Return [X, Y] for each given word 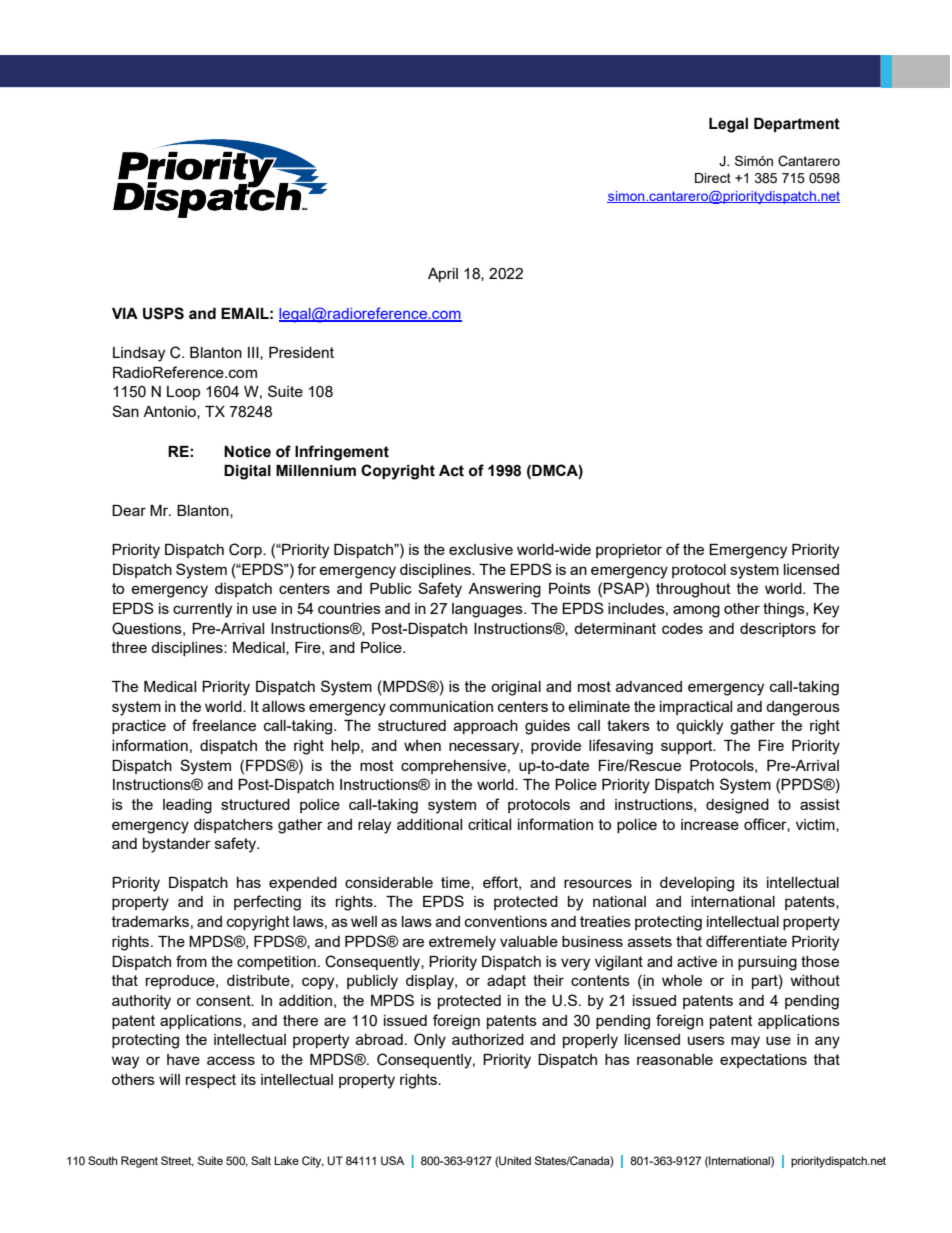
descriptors [778, 630]
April [443, 275]
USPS [163, 313]
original [516, 688]
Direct [713, 178]
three [129, 647]
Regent [139, 1162]
